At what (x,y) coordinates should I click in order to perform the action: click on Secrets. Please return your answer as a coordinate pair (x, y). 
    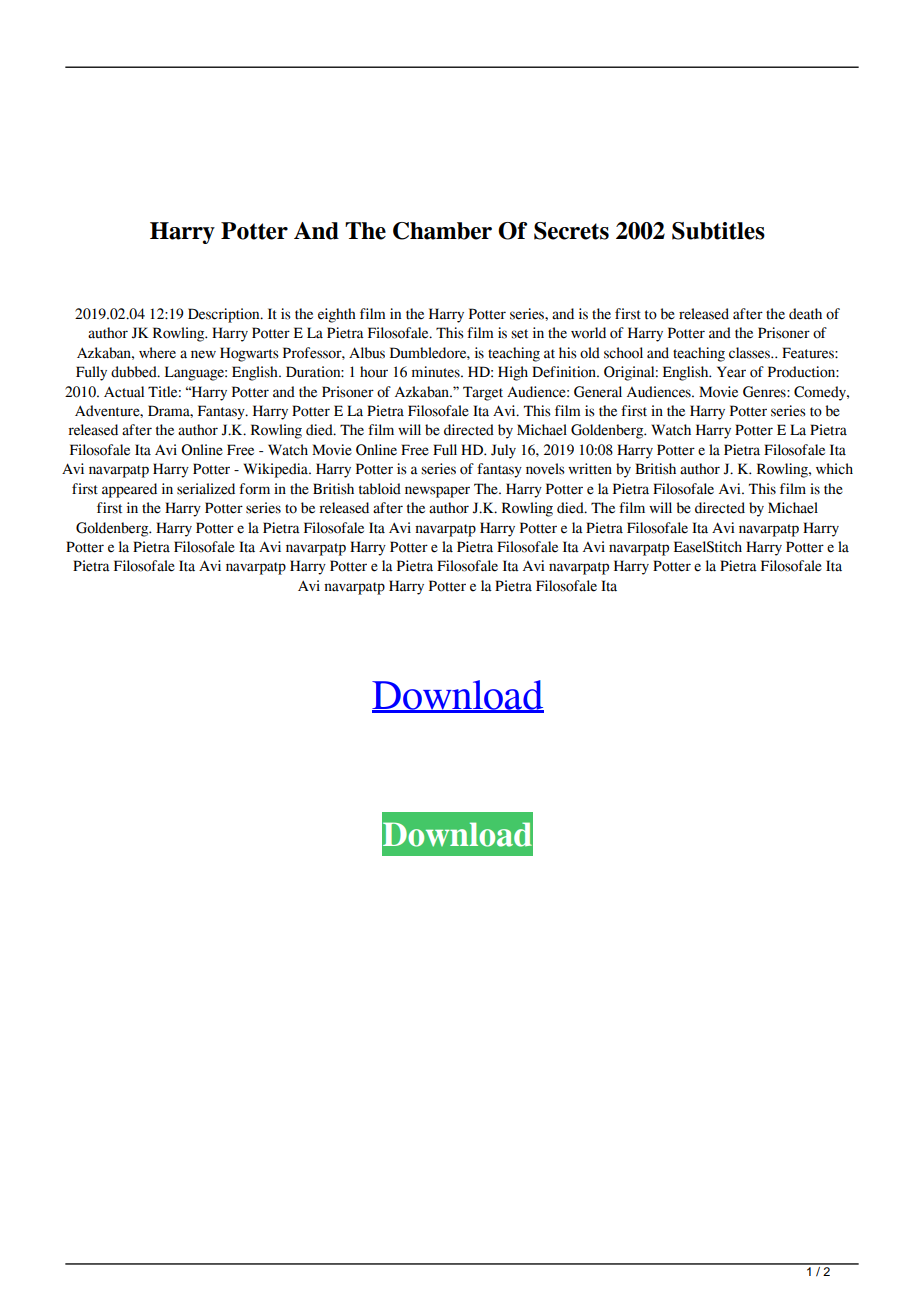
    Looking at the image, I should click on (571, 231).
